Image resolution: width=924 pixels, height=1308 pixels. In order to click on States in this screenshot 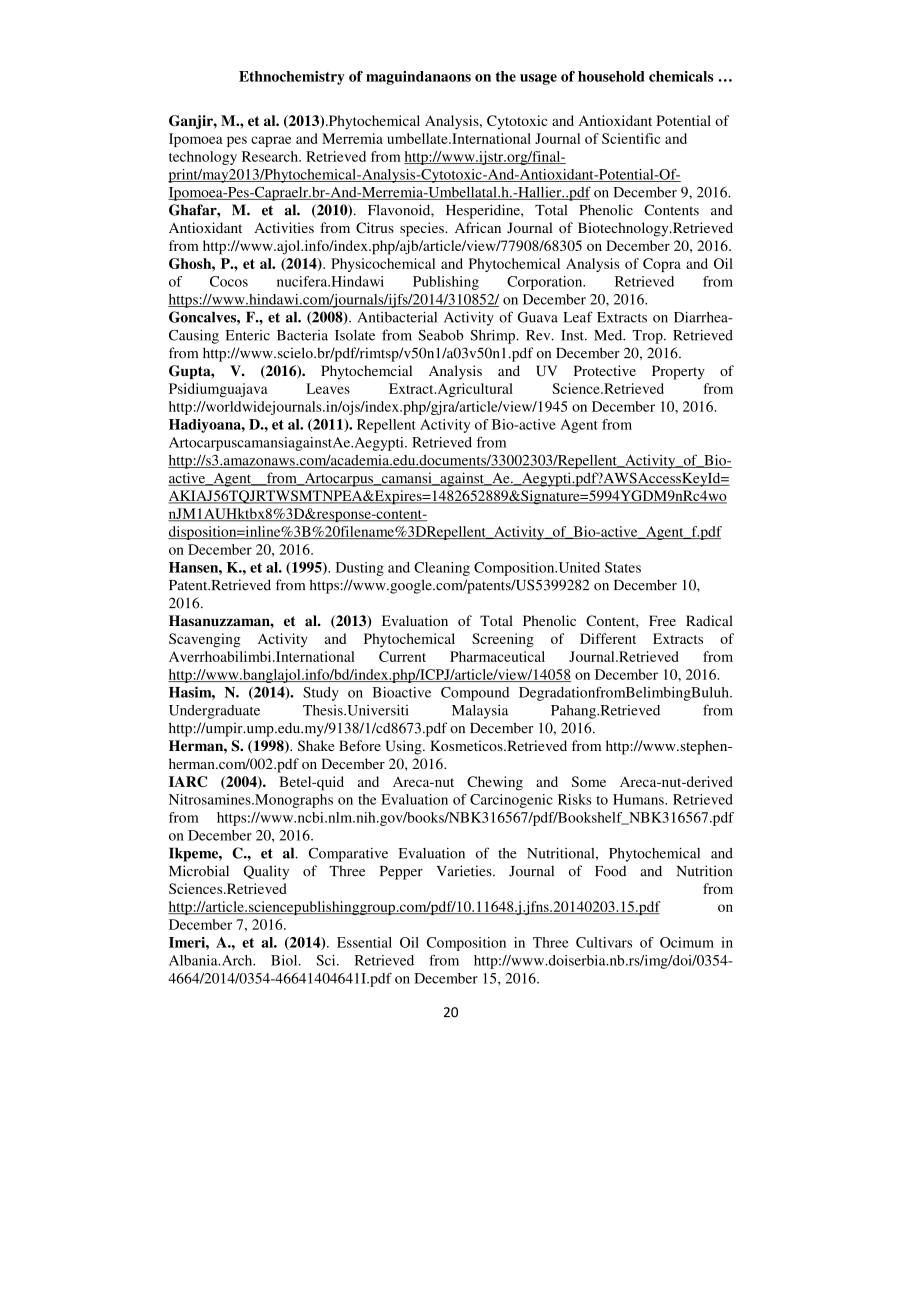, I will do `click(623, 567)`.
